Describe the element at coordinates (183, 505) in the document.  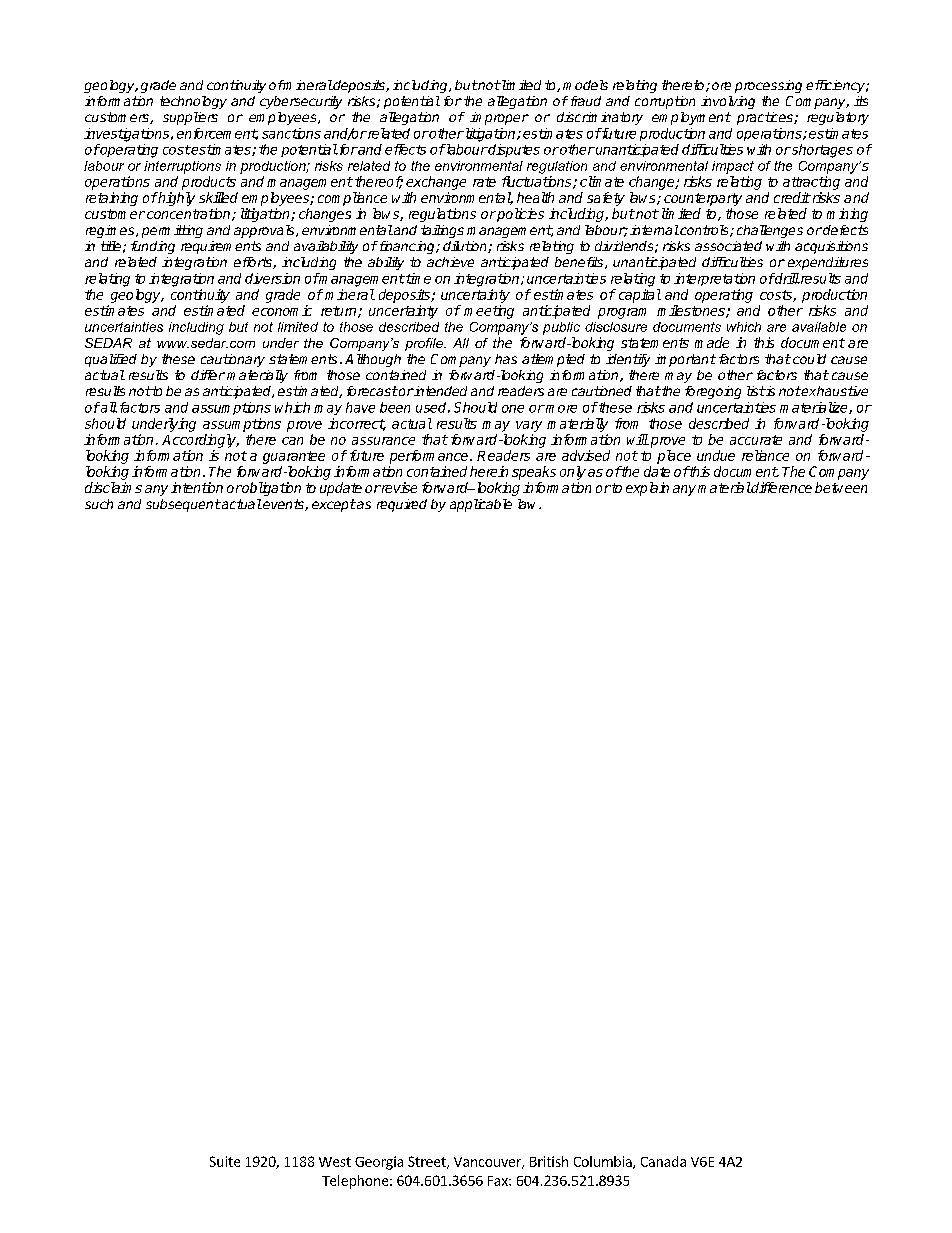
I see `subsequent` at that location.
